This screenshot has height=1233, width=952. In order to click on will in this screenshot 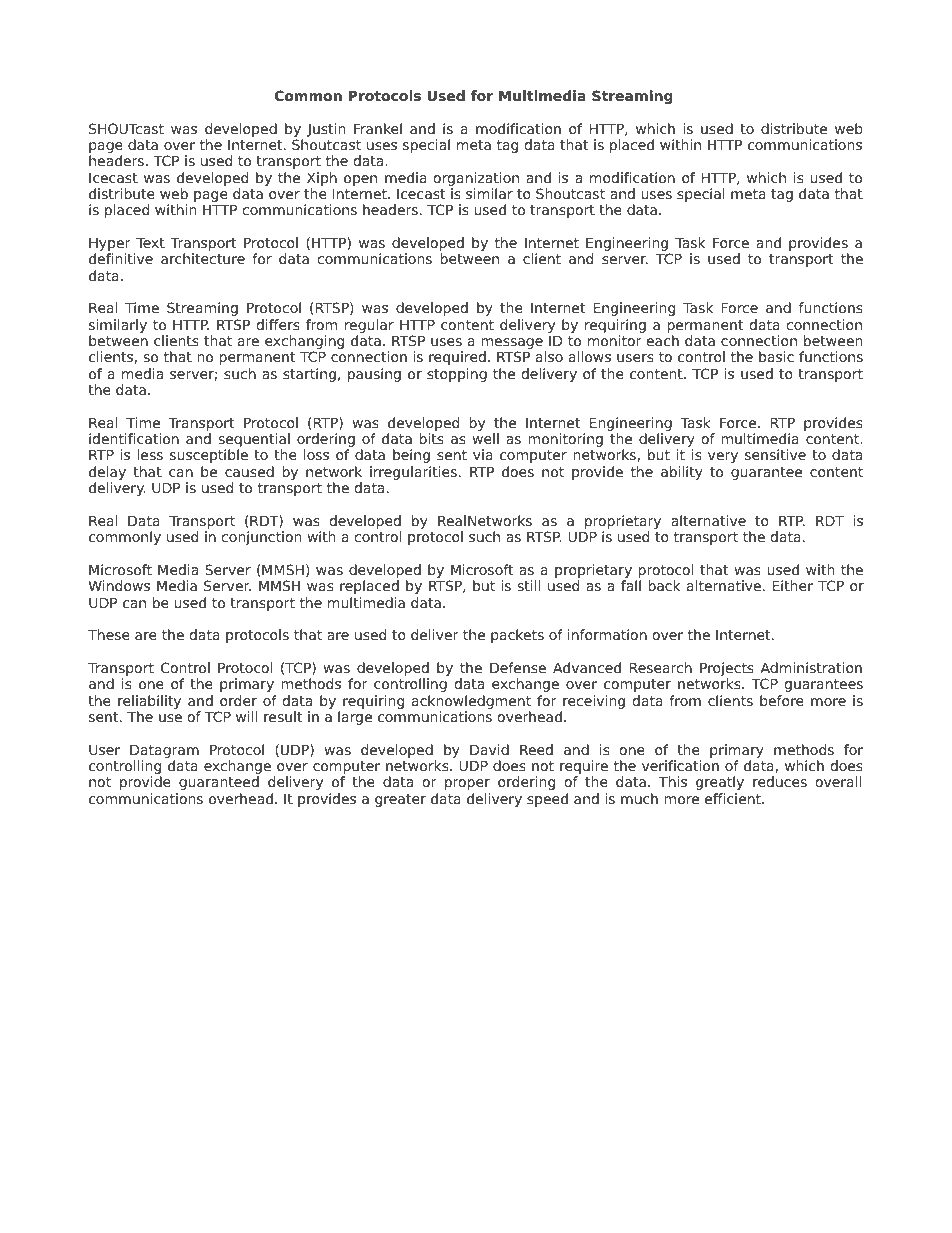, I will do `click(247, 716)`.
